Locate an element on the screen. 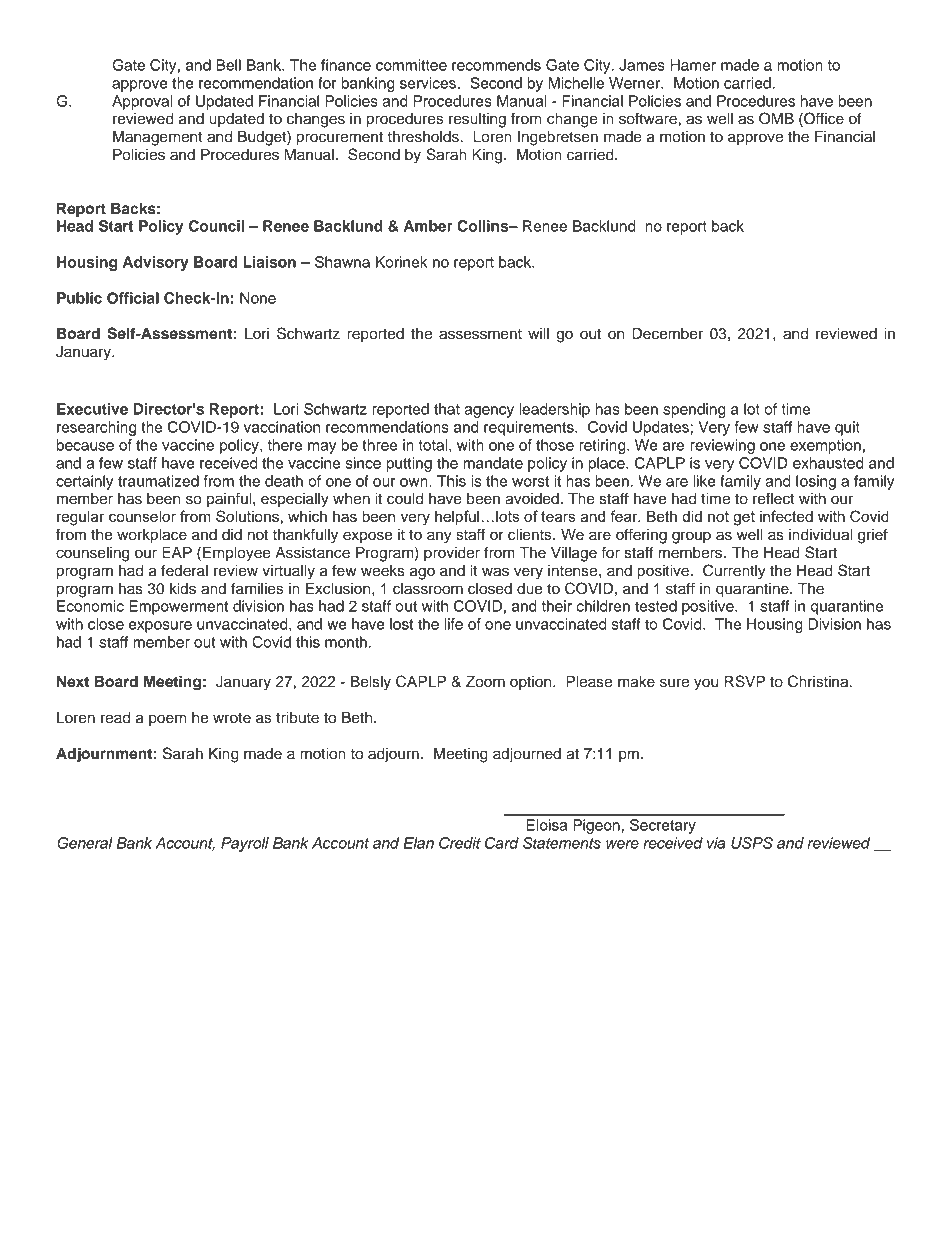  traumatized is located at coordinates (158, 481).
